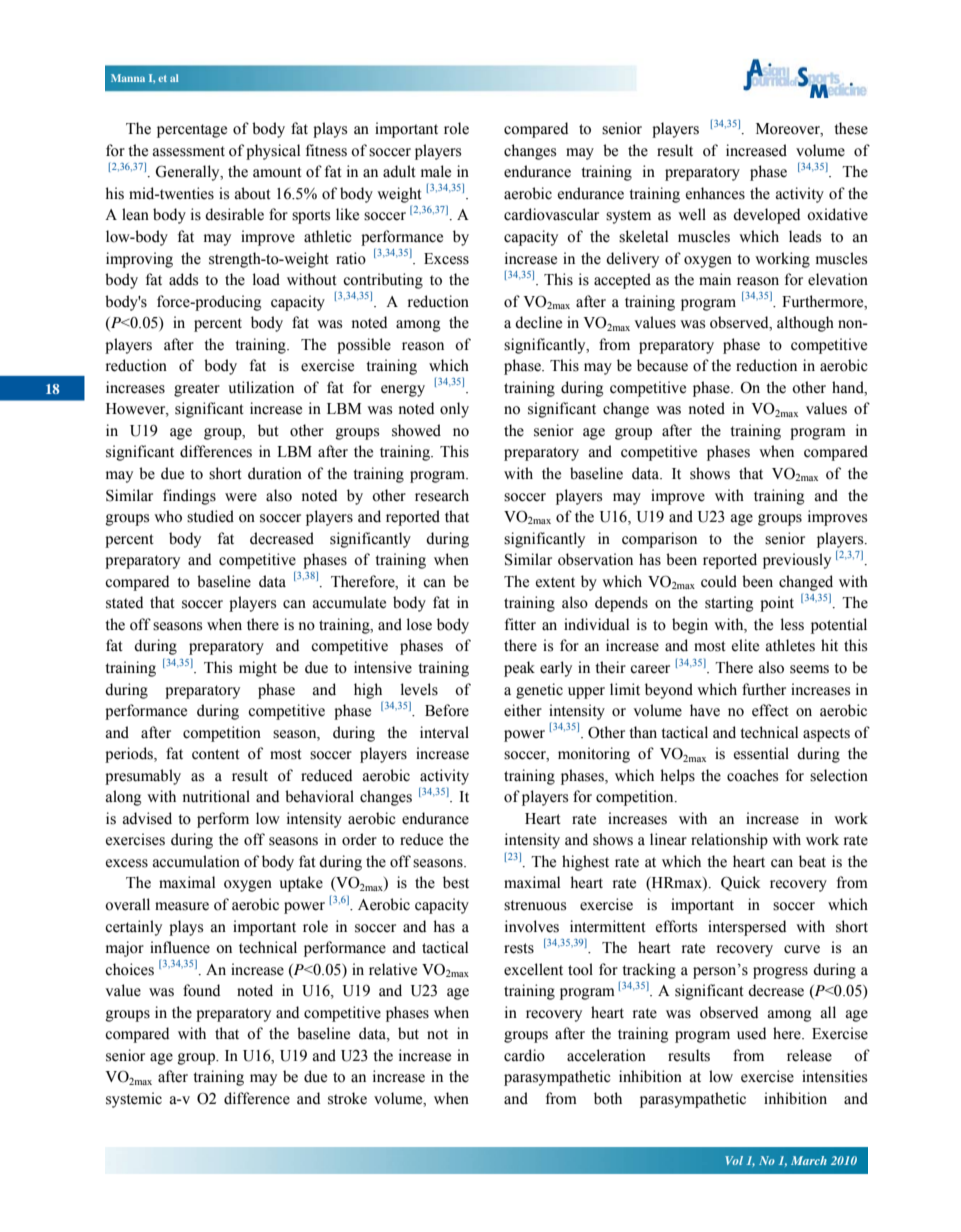 Image resolution: width=961 pixels, height=1232 pixels. I want to click on March, so click(809, 1160).
